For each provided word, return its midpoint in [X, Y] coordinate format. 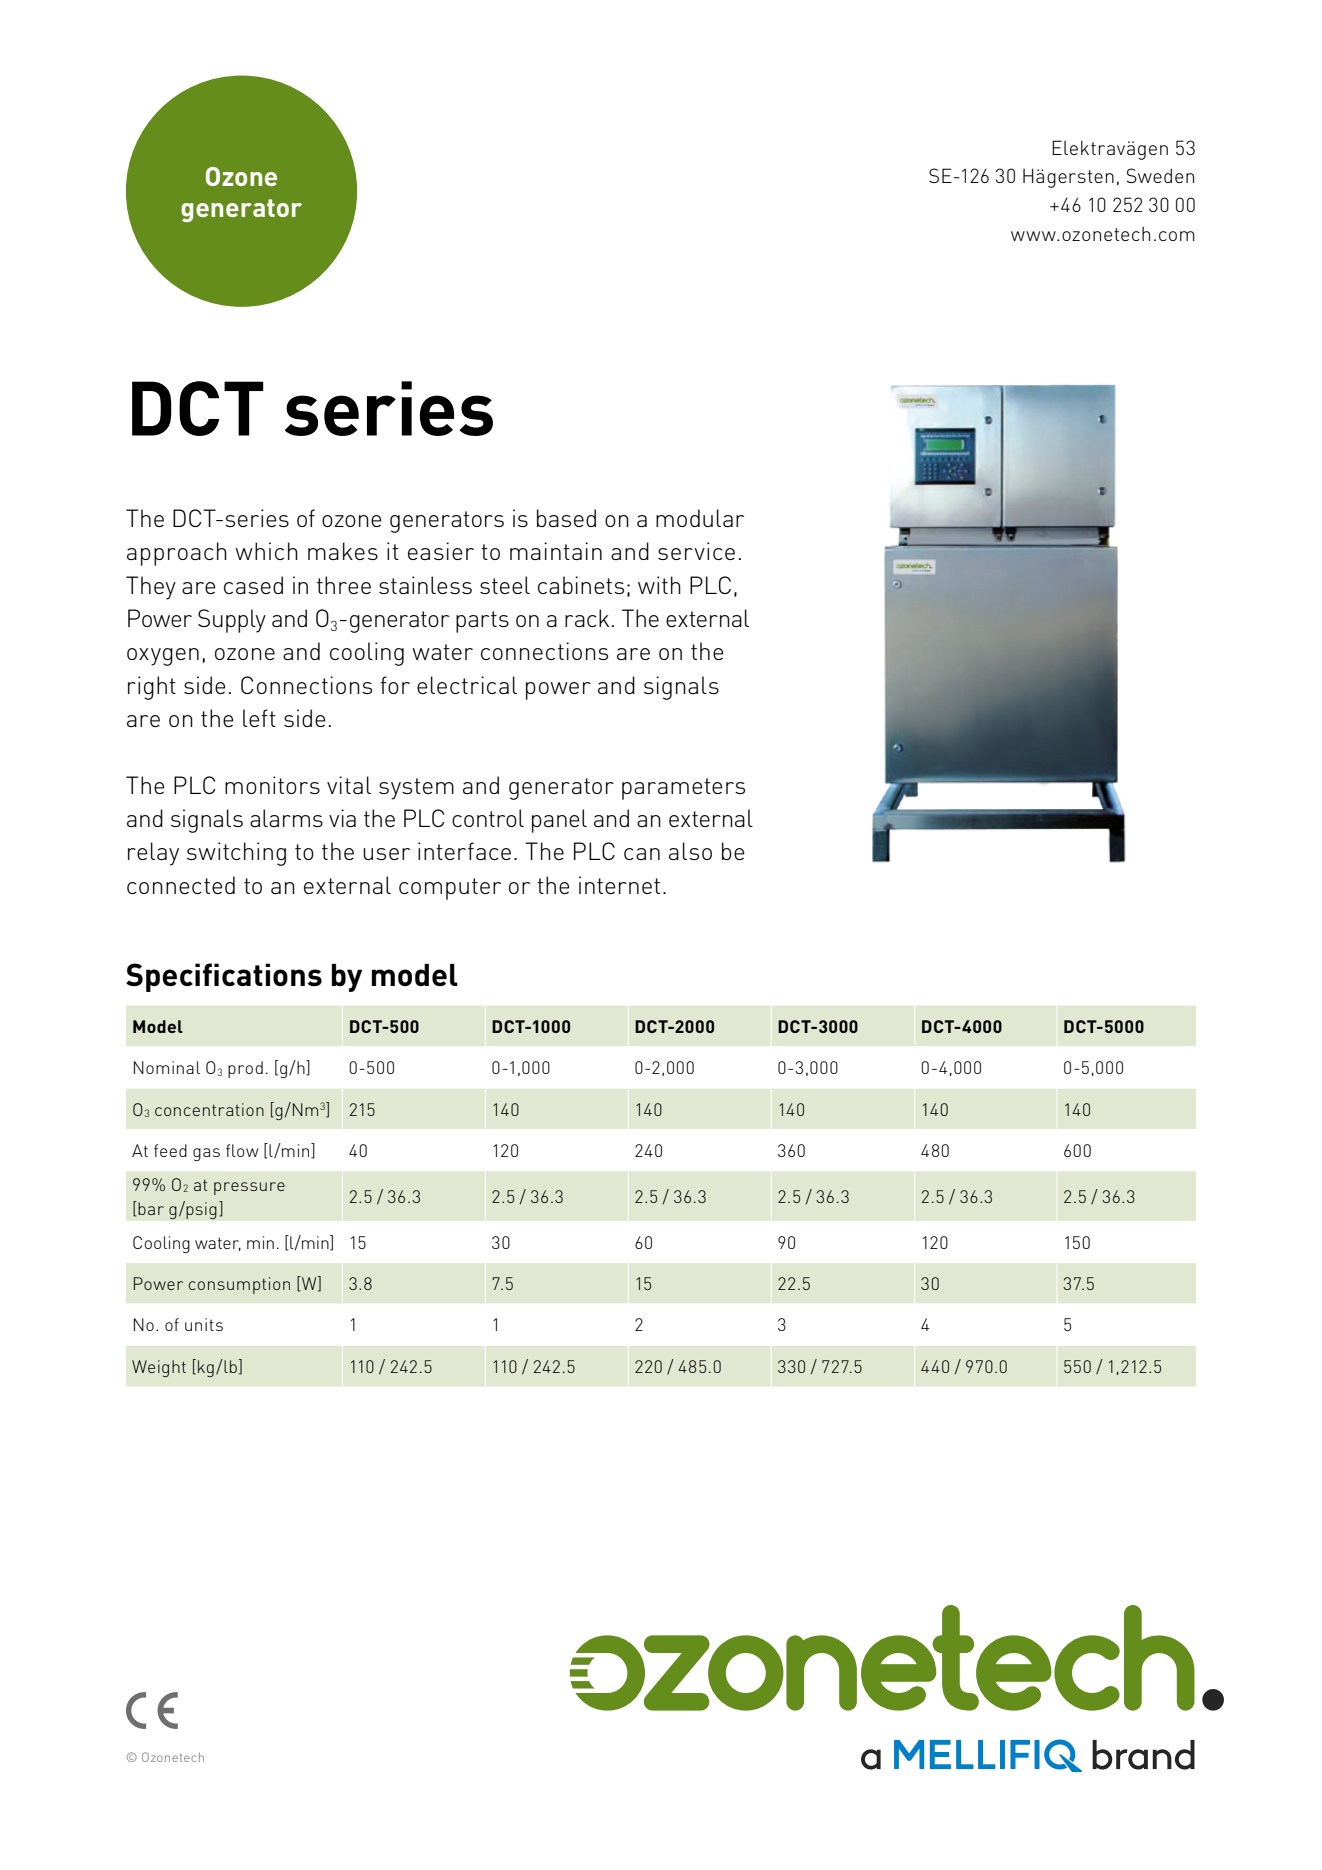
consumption [239, 1285]
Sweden [1160, 175]
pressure [249, 1188]
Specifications [224, 977]
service [696, 551]
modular [700, 518]
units [204, 1324]
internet [619, 885]
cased [253, 585]
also [690, 851]
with [659, 585]
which [266, 551]
